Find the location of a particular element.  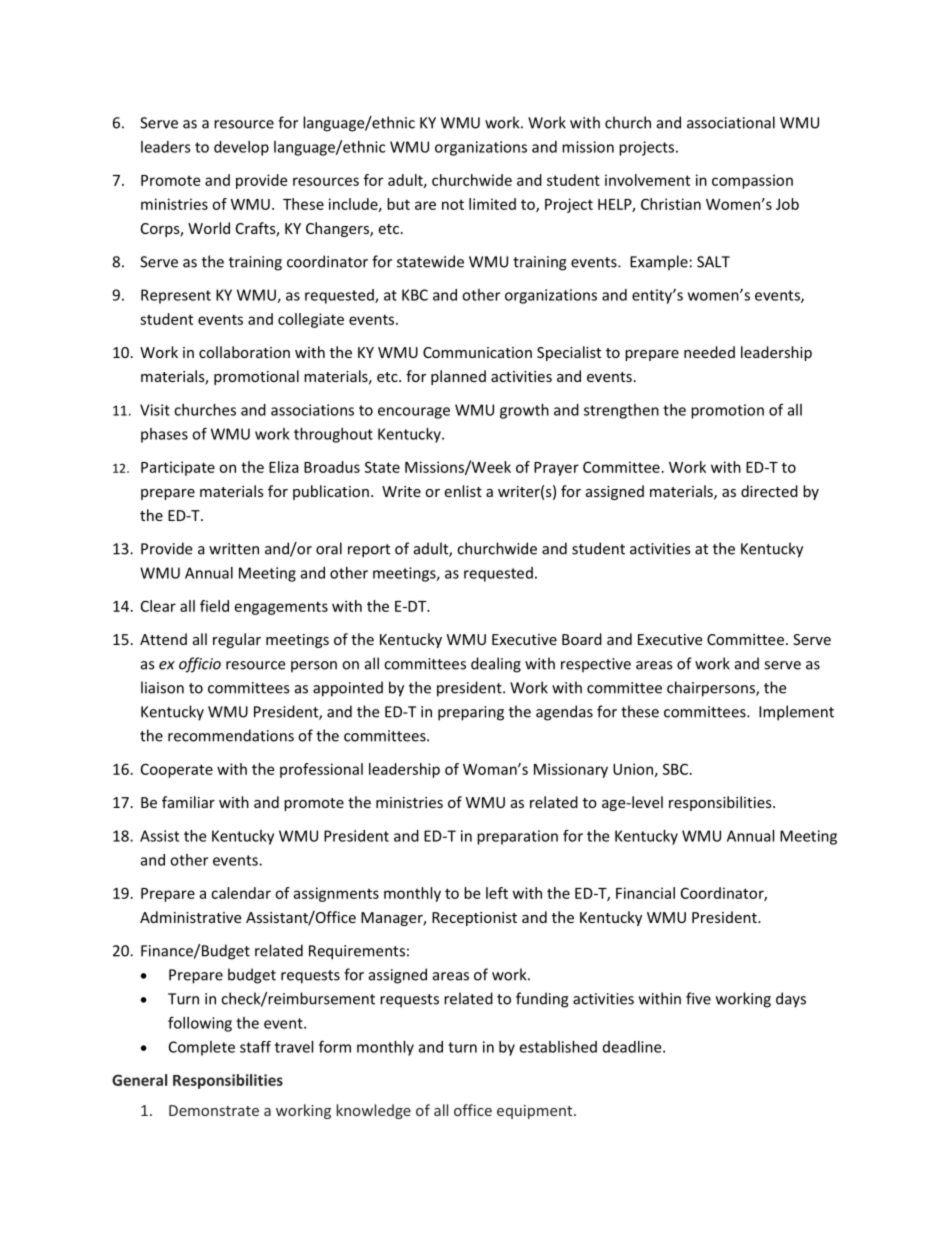

equipment is located at coordinates (536, 1112).
